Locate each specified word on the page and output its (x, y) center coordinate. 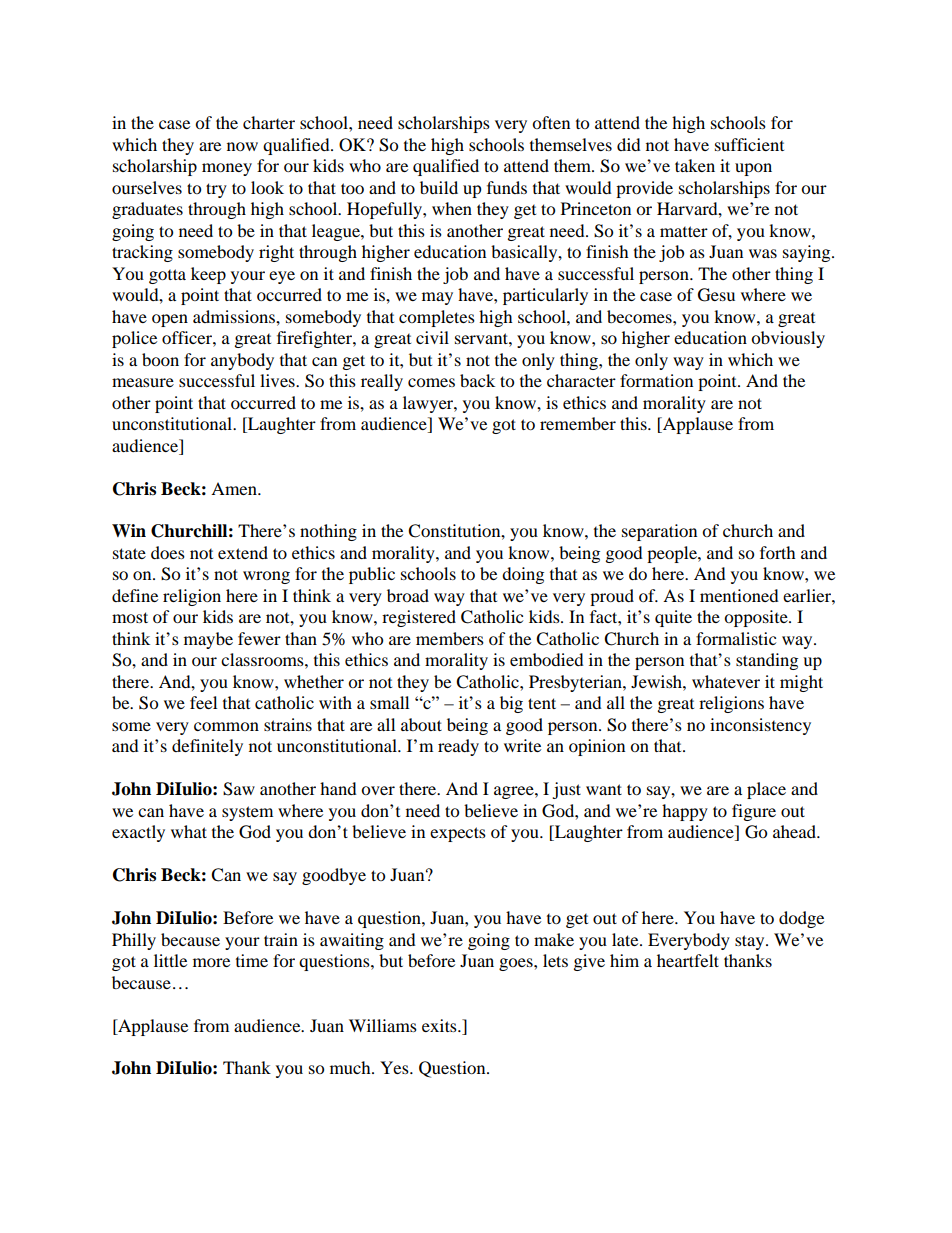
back (477, 380)
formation (656, 380)
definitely (207, 747)
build (439, 187)
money (227, 169)
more (211, 962)
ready (458, 747)
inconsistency (760, 726)
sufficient (749, 144)
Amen (235, 488)
